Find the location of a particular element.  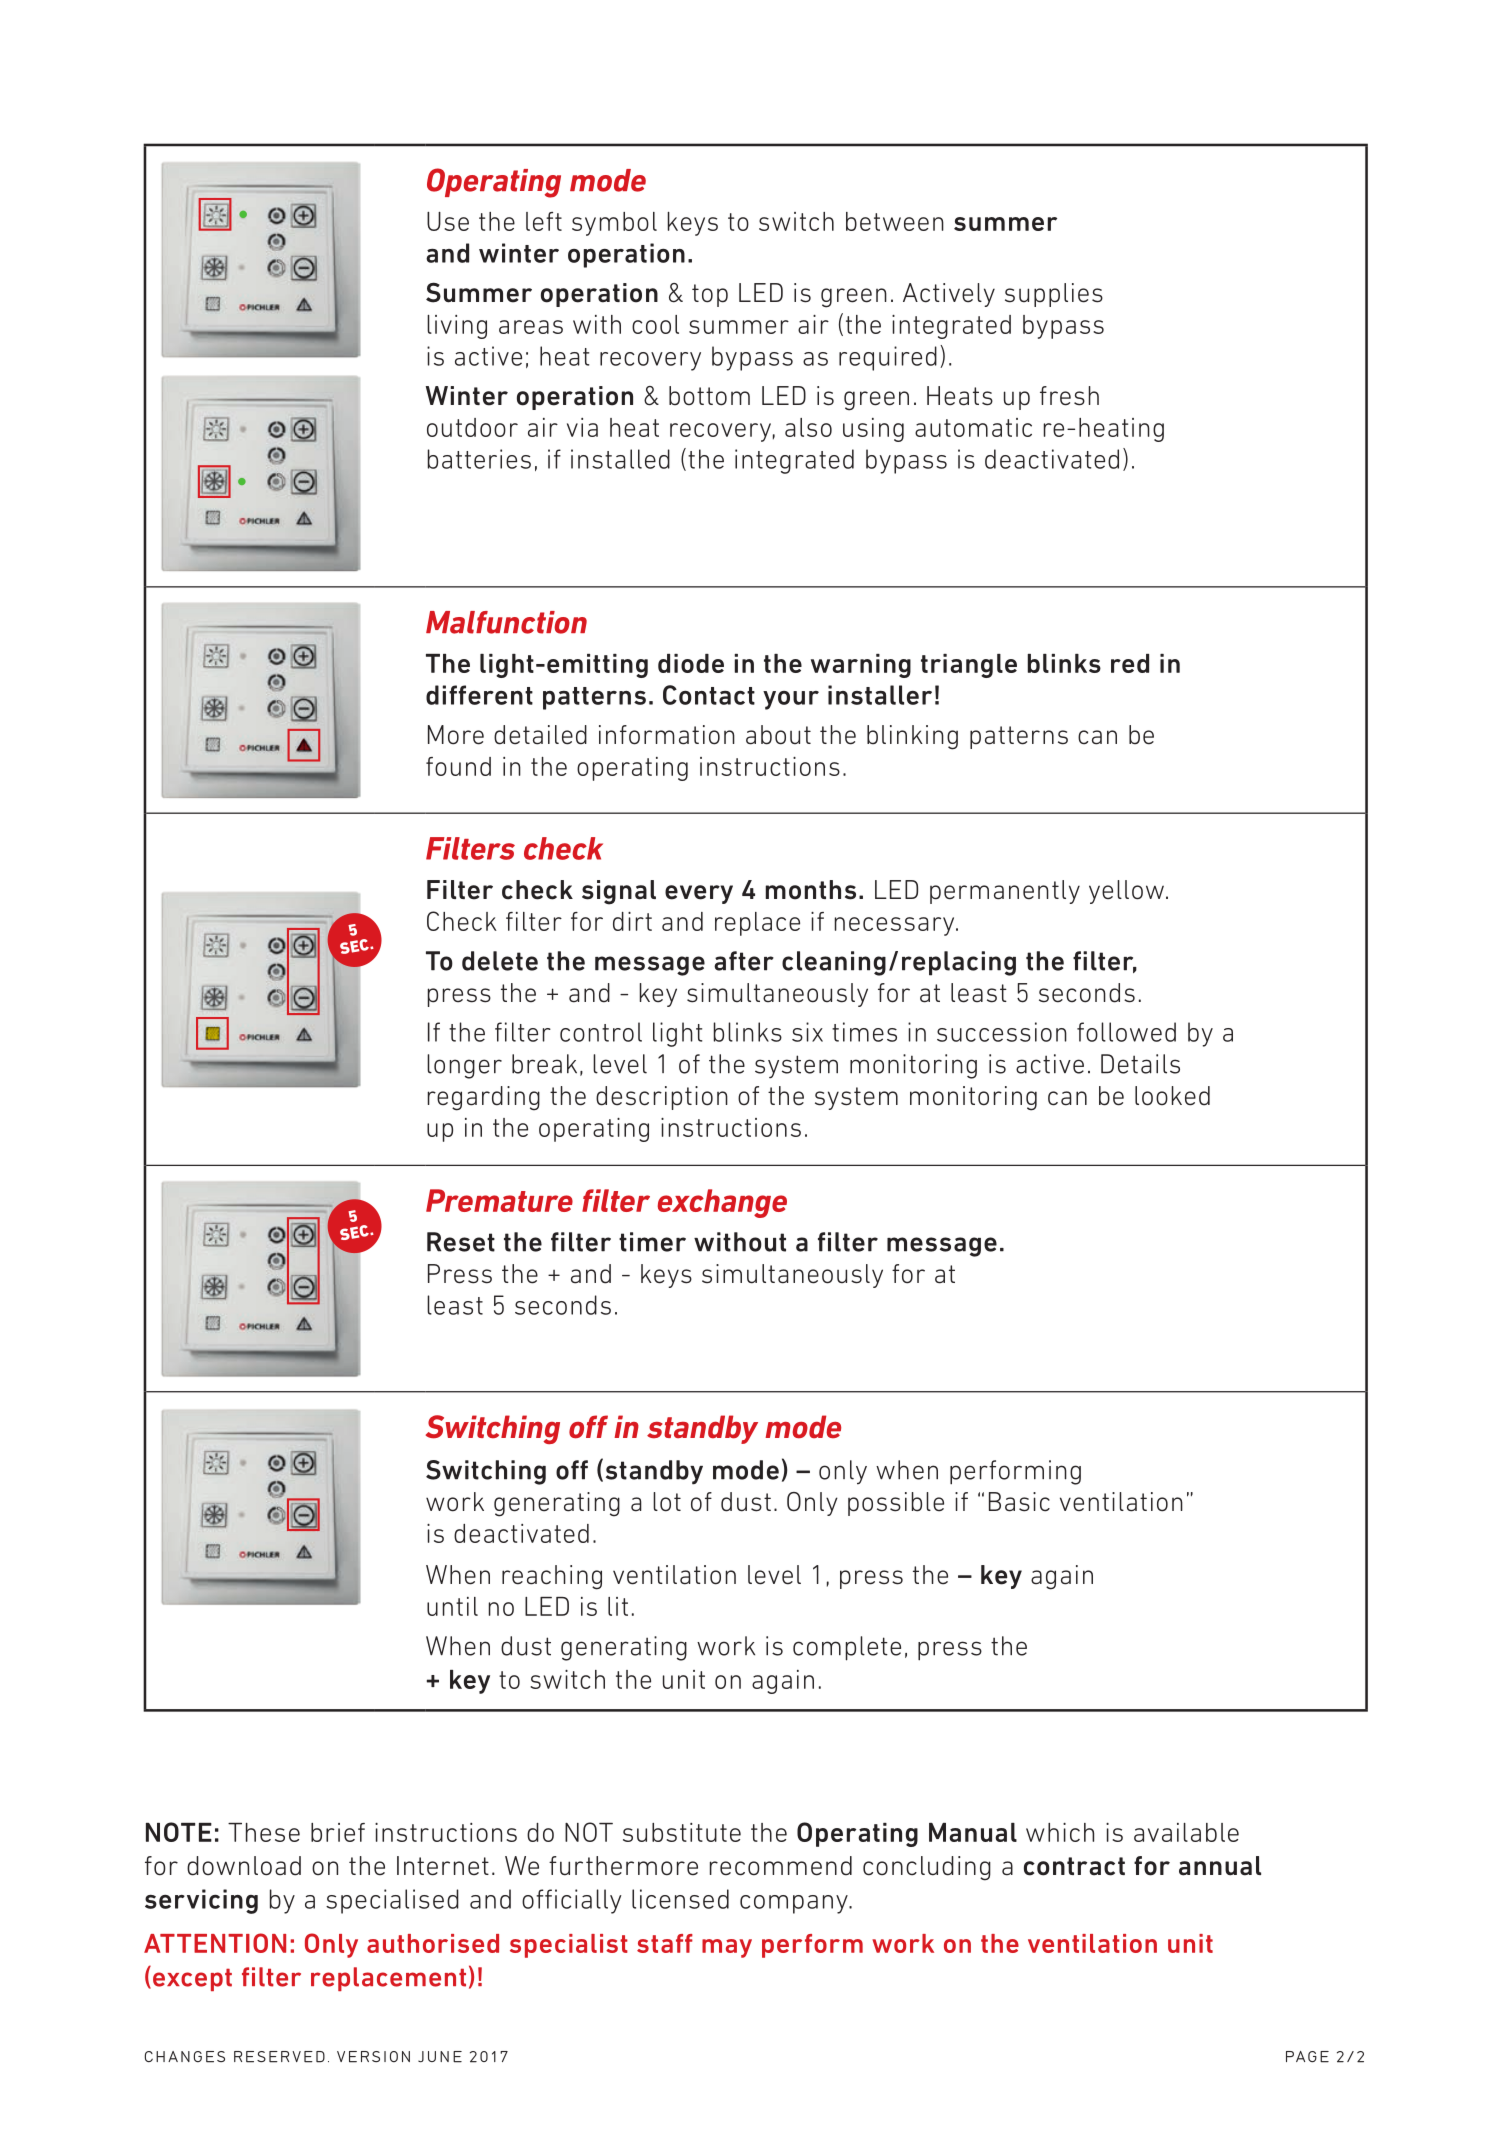

Use is located at coordinates (448, 221).
